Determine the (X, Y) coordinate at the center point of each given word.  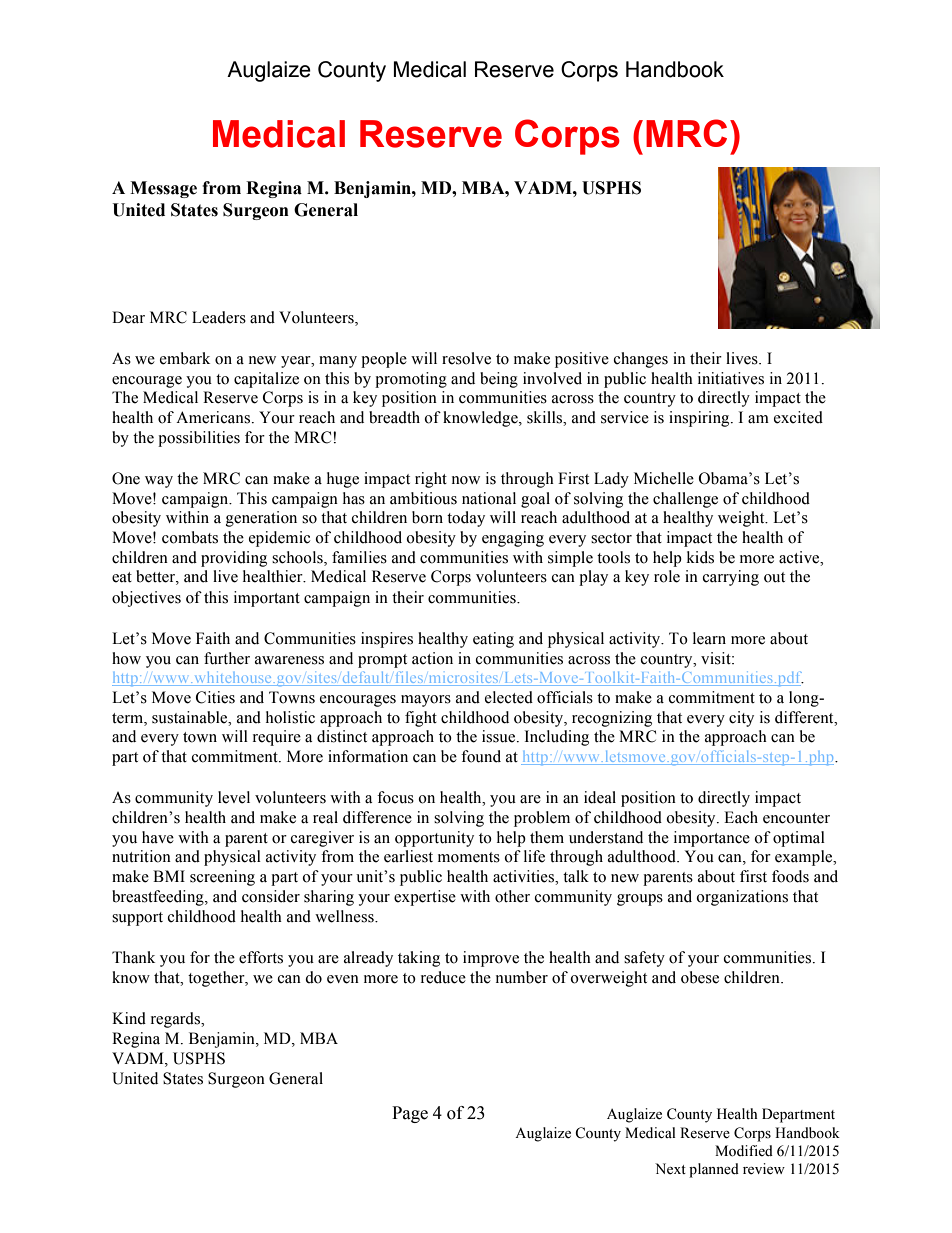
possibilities (199, 439)
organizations (742, 898)
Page (410, 1114)
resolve (466, 358)
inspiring (700, 419)
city (741, 719)
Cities (215, 697)
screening (222, 878)
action (432, 658)
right (431, 480)
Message (163, 189)
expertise (425, 898)
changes (641, 360)
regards (177, 1020)
